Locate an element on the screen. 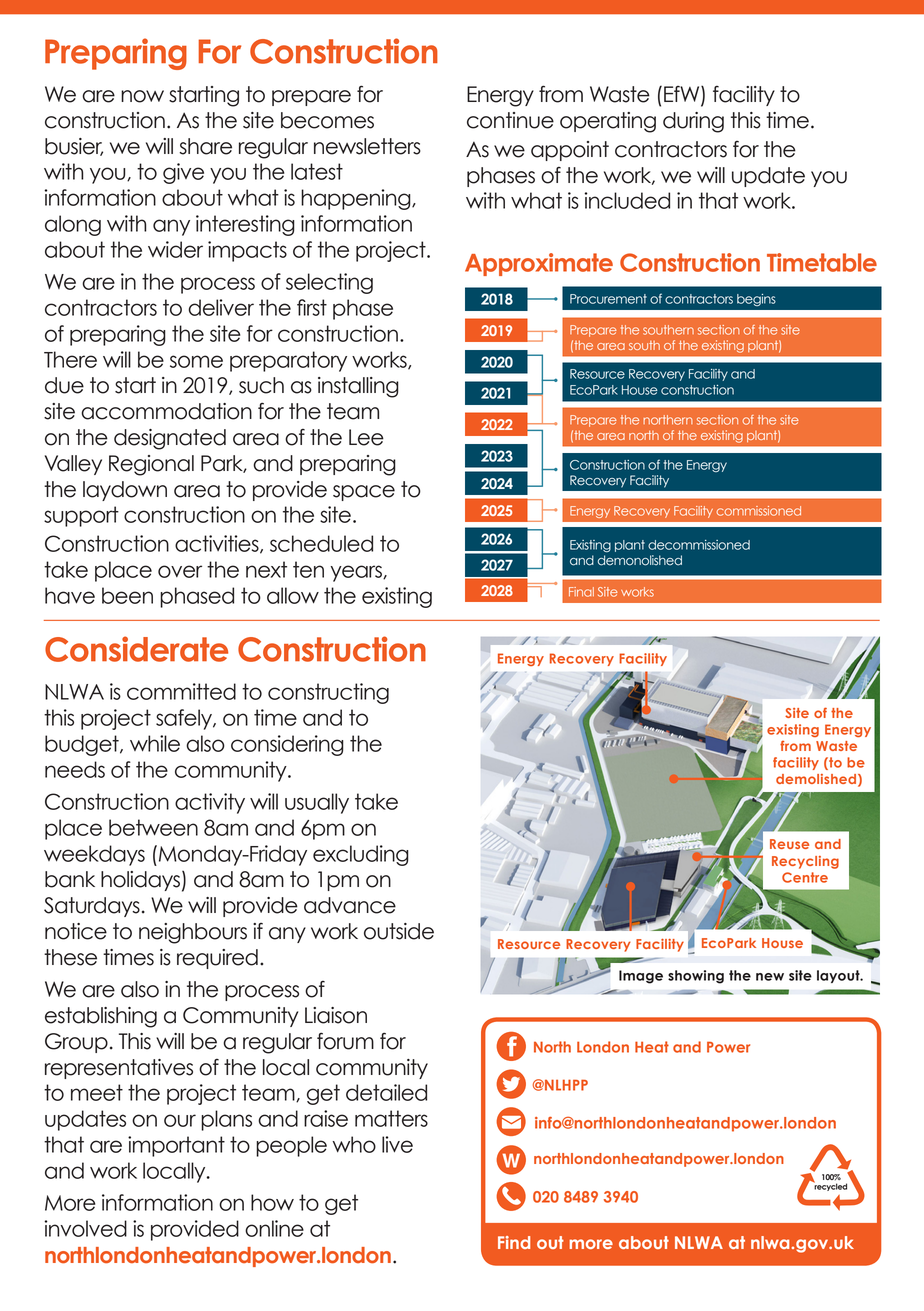 The image size is (924, 1311). involved is located at coordinates (85, 1228).
